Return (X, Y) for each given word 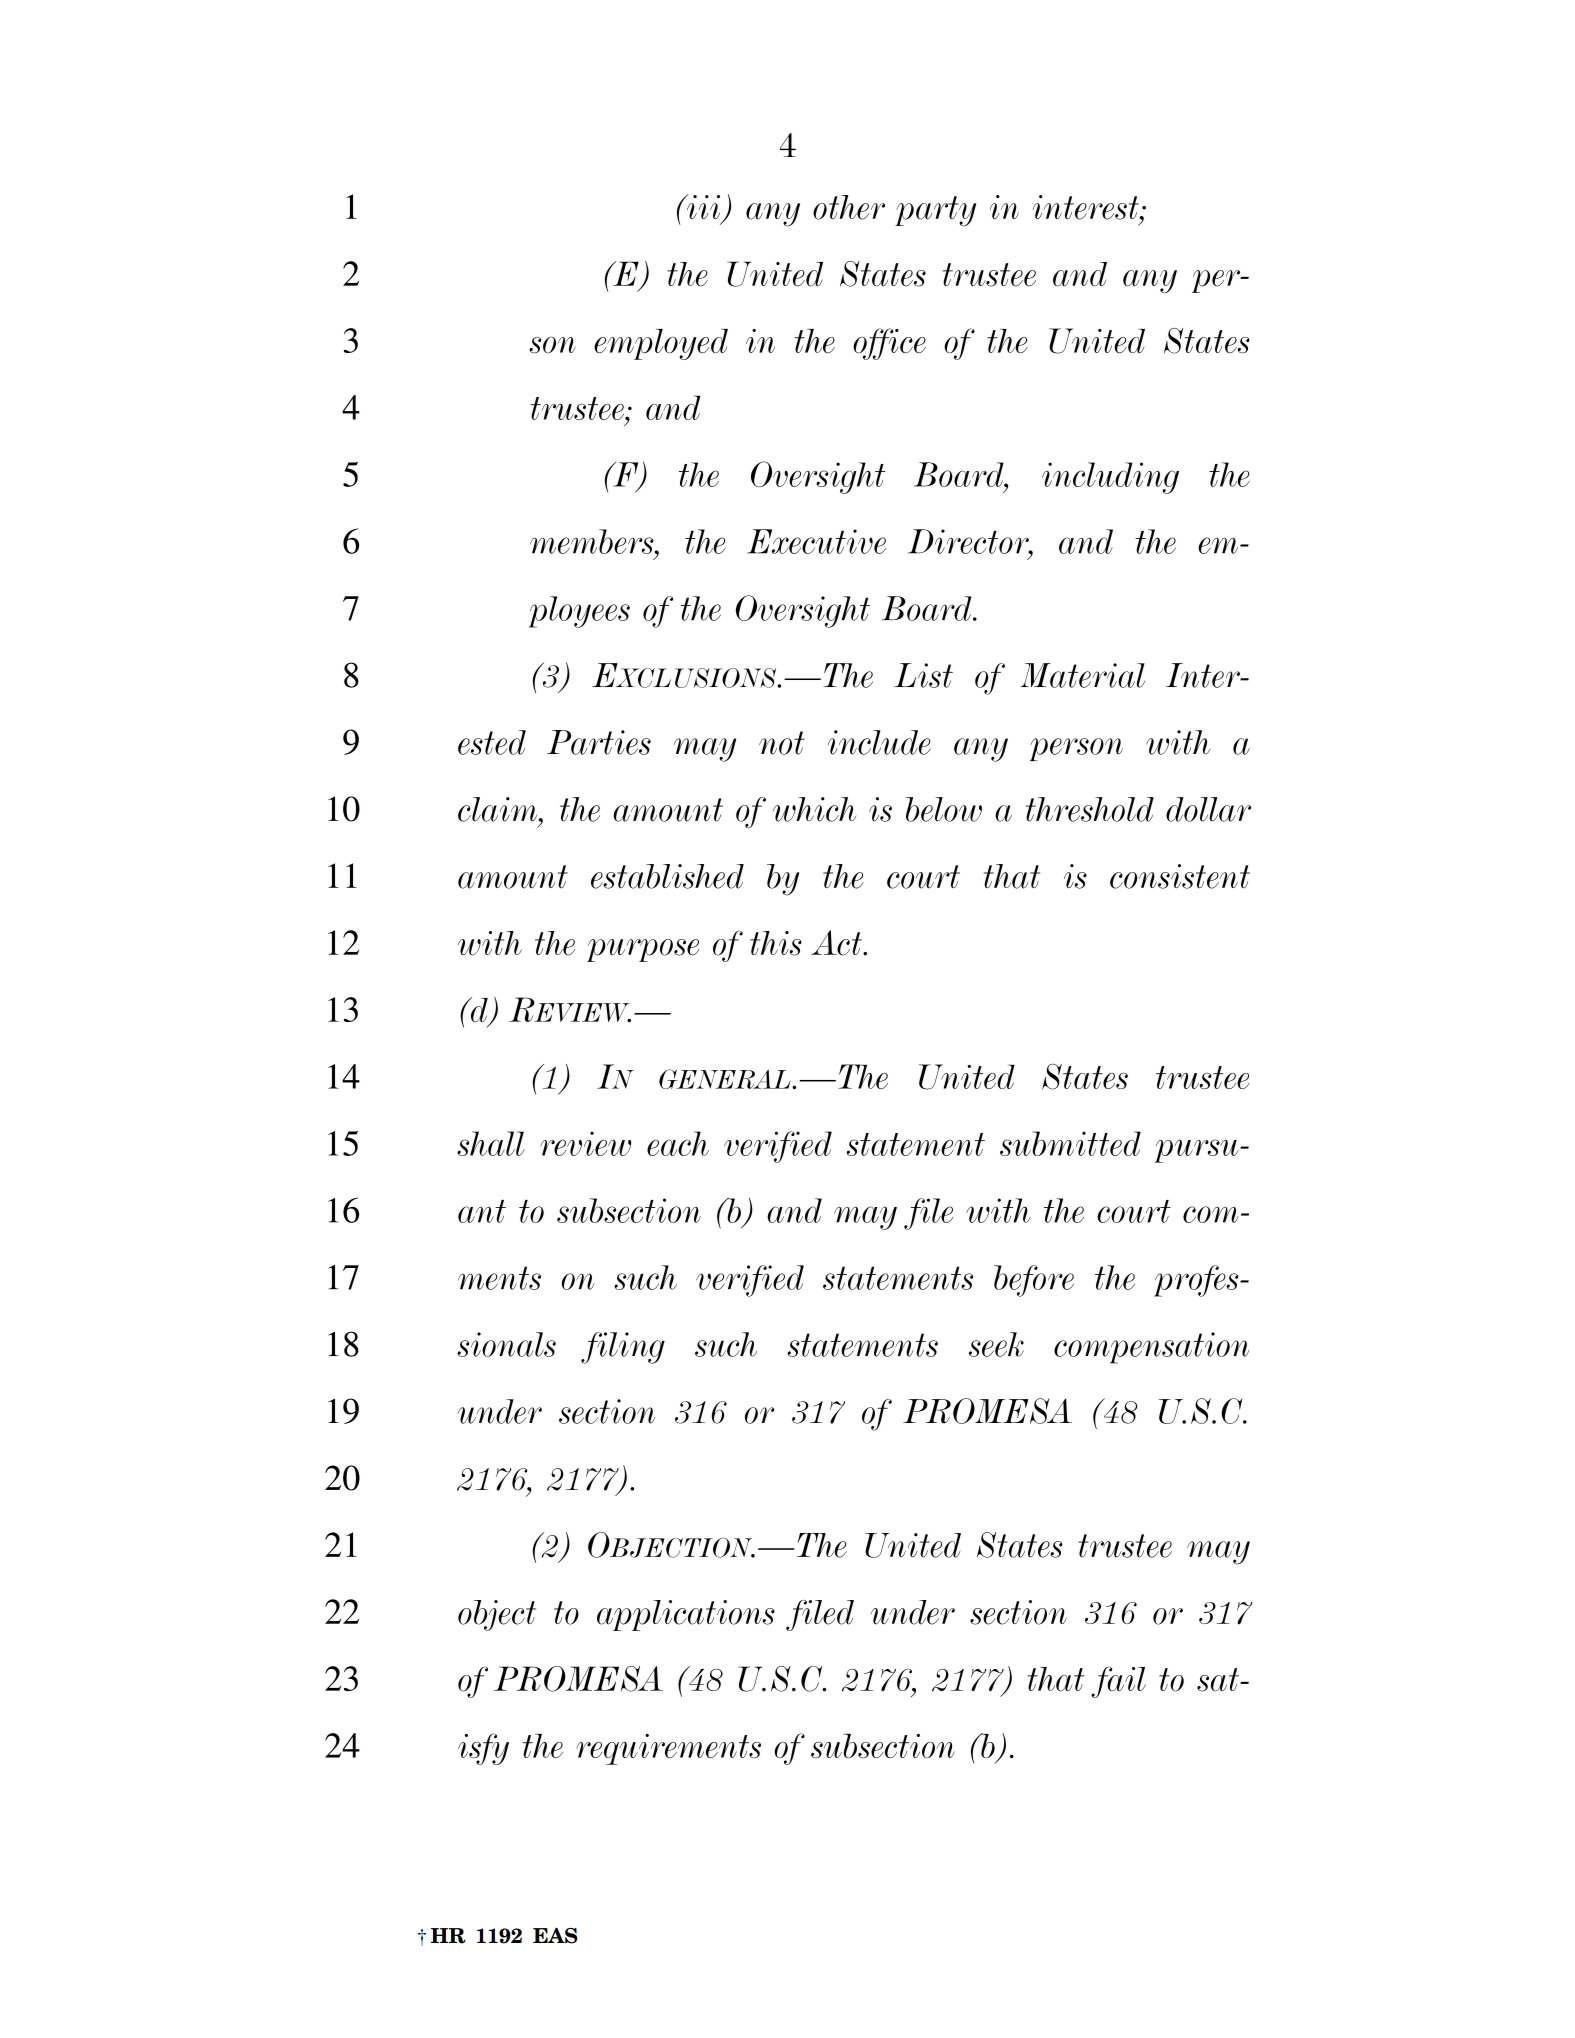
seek (996, 1344)
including (1110, 478)
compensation (1151, 1348)
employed (661, 344)
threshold (1089, 809)
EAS (555, 1936)
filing (623, 1348)
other (849, 207)
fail (1118, 1682)
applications (686, 1615)
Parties (599, 742)
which (815, 809)
